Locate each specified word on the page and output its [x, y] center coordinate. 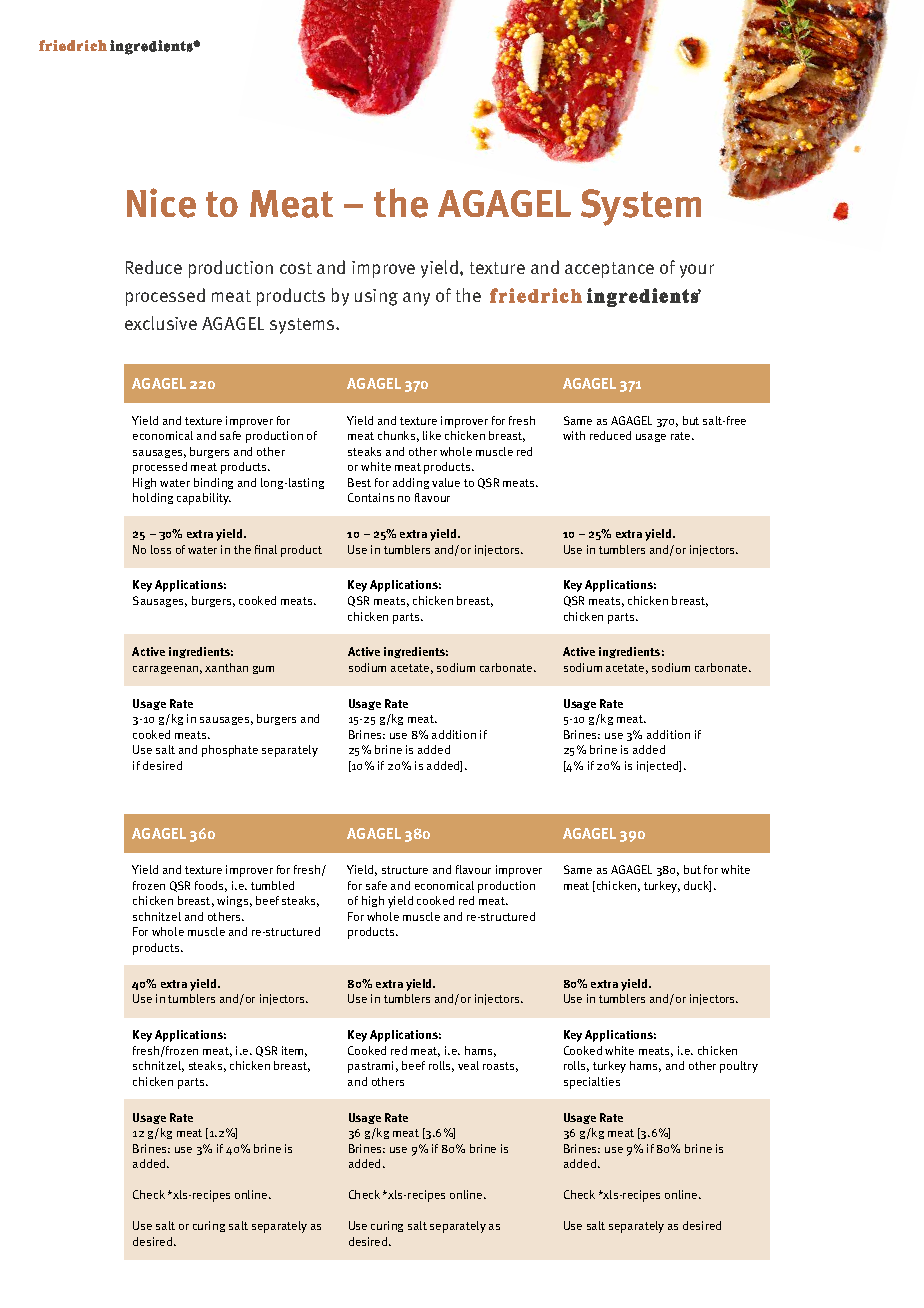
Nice [161, 203]
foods [211, 886]
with [574, 435]
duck [697, 886]
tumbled [272, 885]
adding [411, 483]
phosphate [230, 751]
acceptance [609, 270]
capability [204, 499]
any [416, 299]
